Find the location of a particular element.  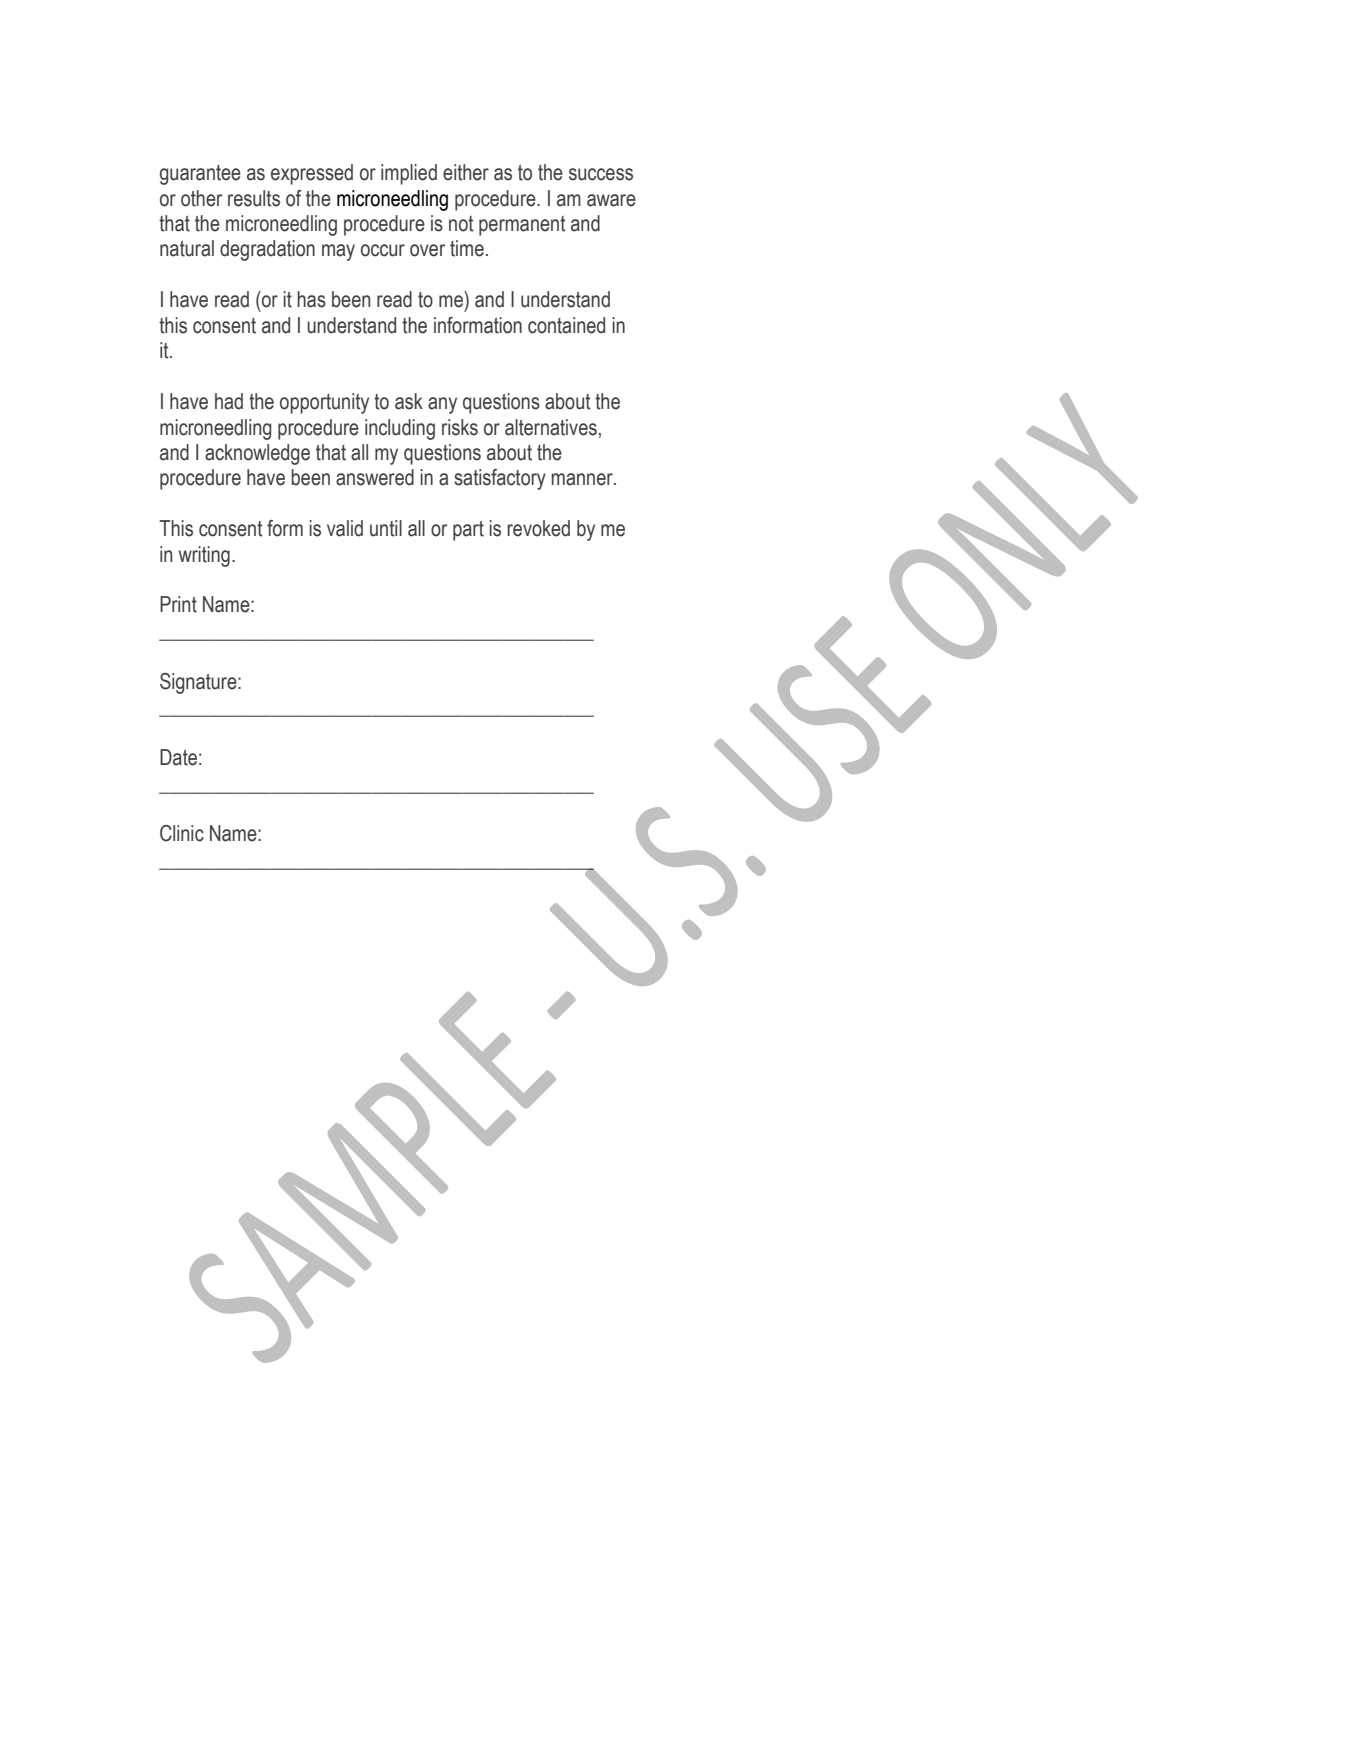

revoked is located at coordinates (538, 528).
